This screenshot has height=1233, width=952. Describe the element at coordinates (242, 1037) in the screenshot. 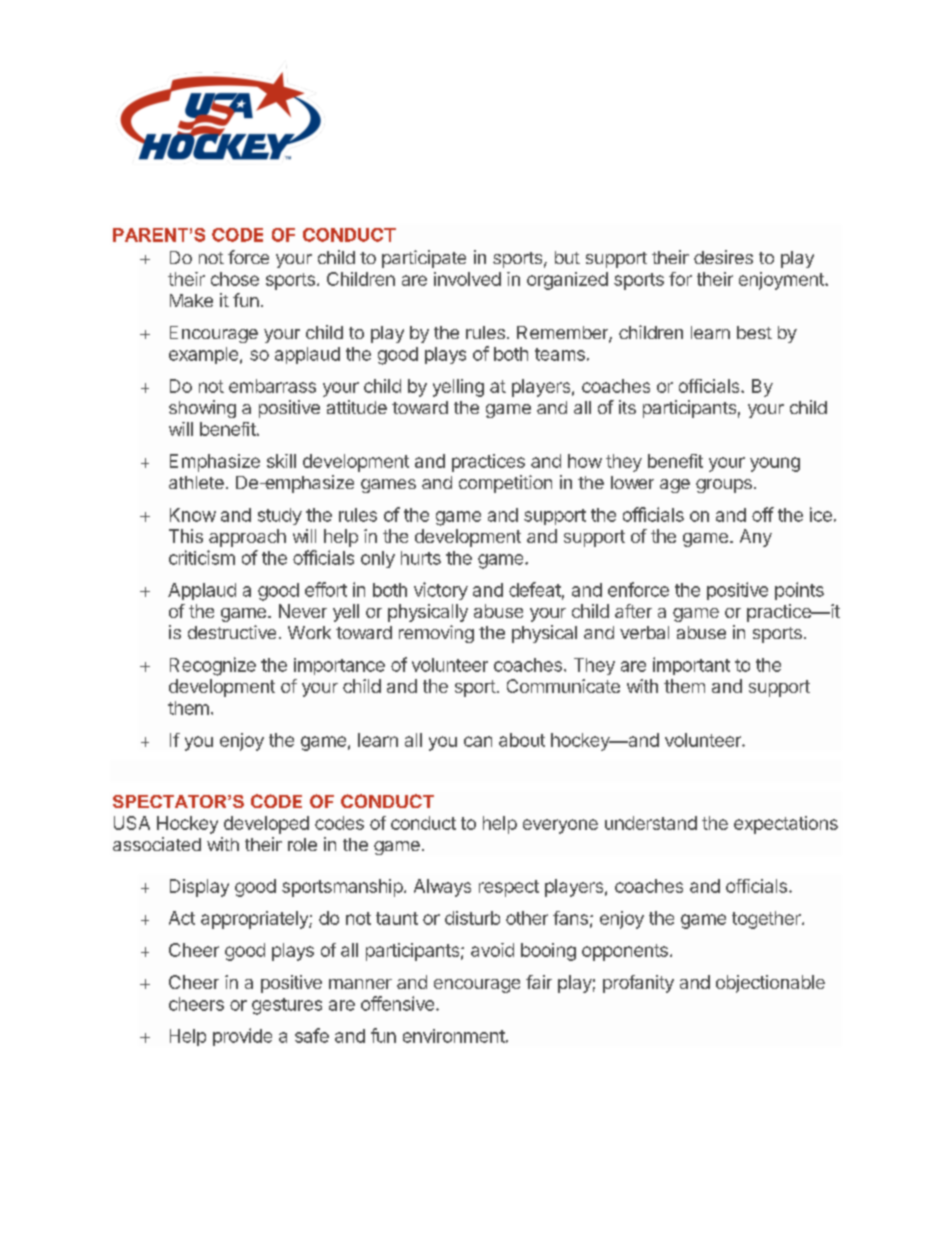

I see `provide` at that location.
